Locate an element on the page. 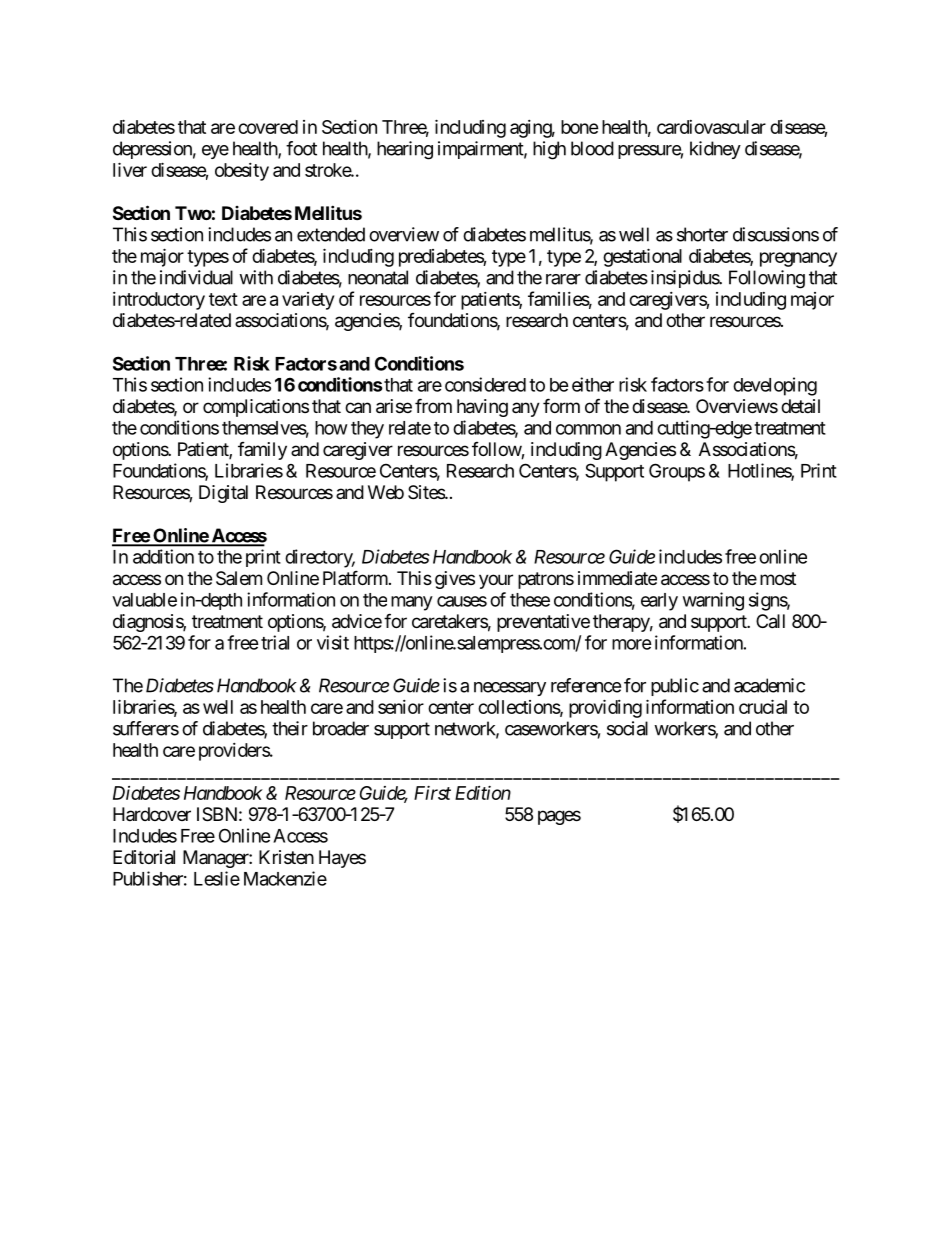 The height and width of the document is (1233, 952). social is located at coordinates (627, 728).
